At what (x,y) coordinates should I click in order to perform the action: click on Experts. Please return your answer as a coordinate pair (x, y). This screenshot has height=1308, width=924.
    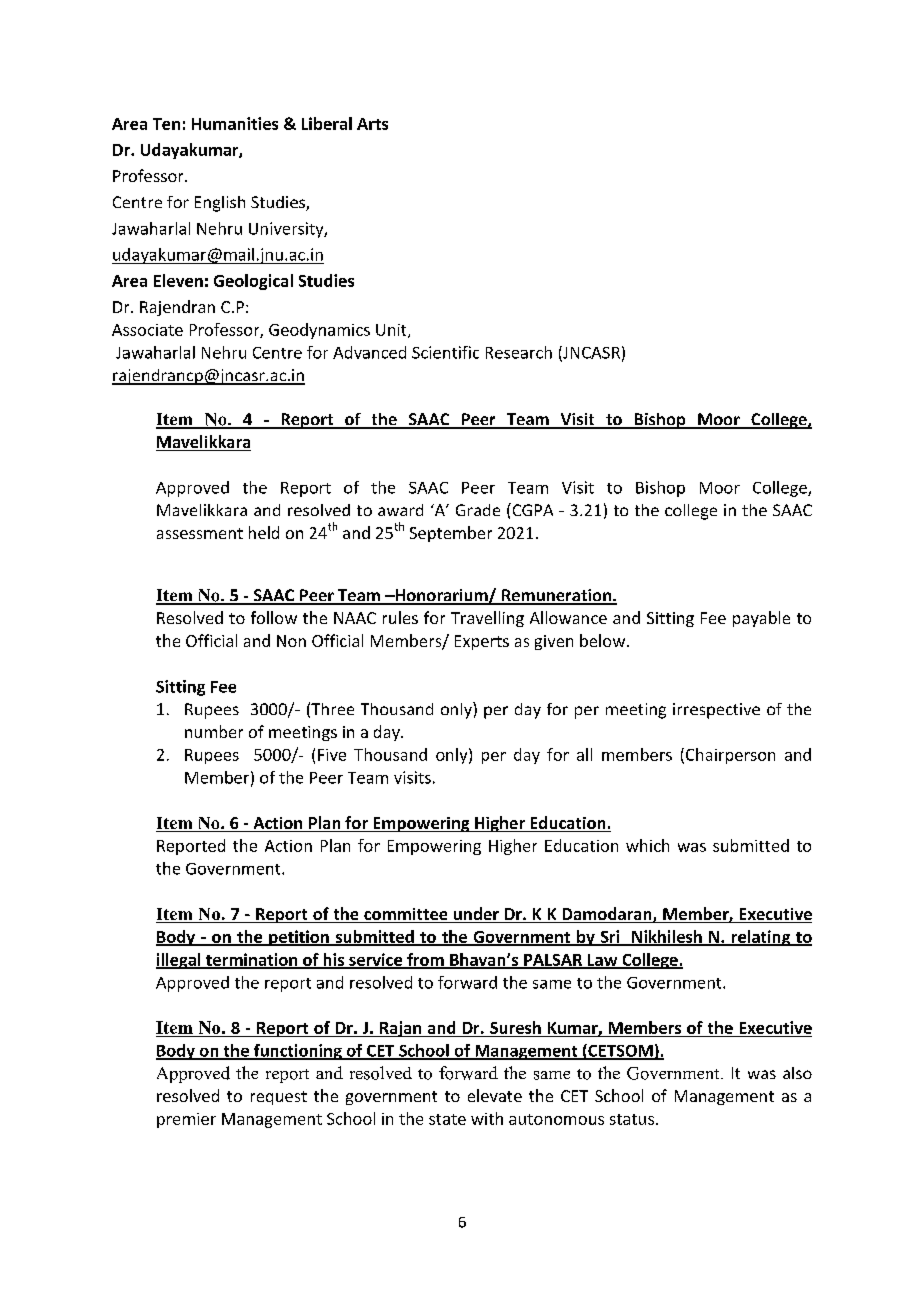
    Looking at the image, I should click on (482, 642).
